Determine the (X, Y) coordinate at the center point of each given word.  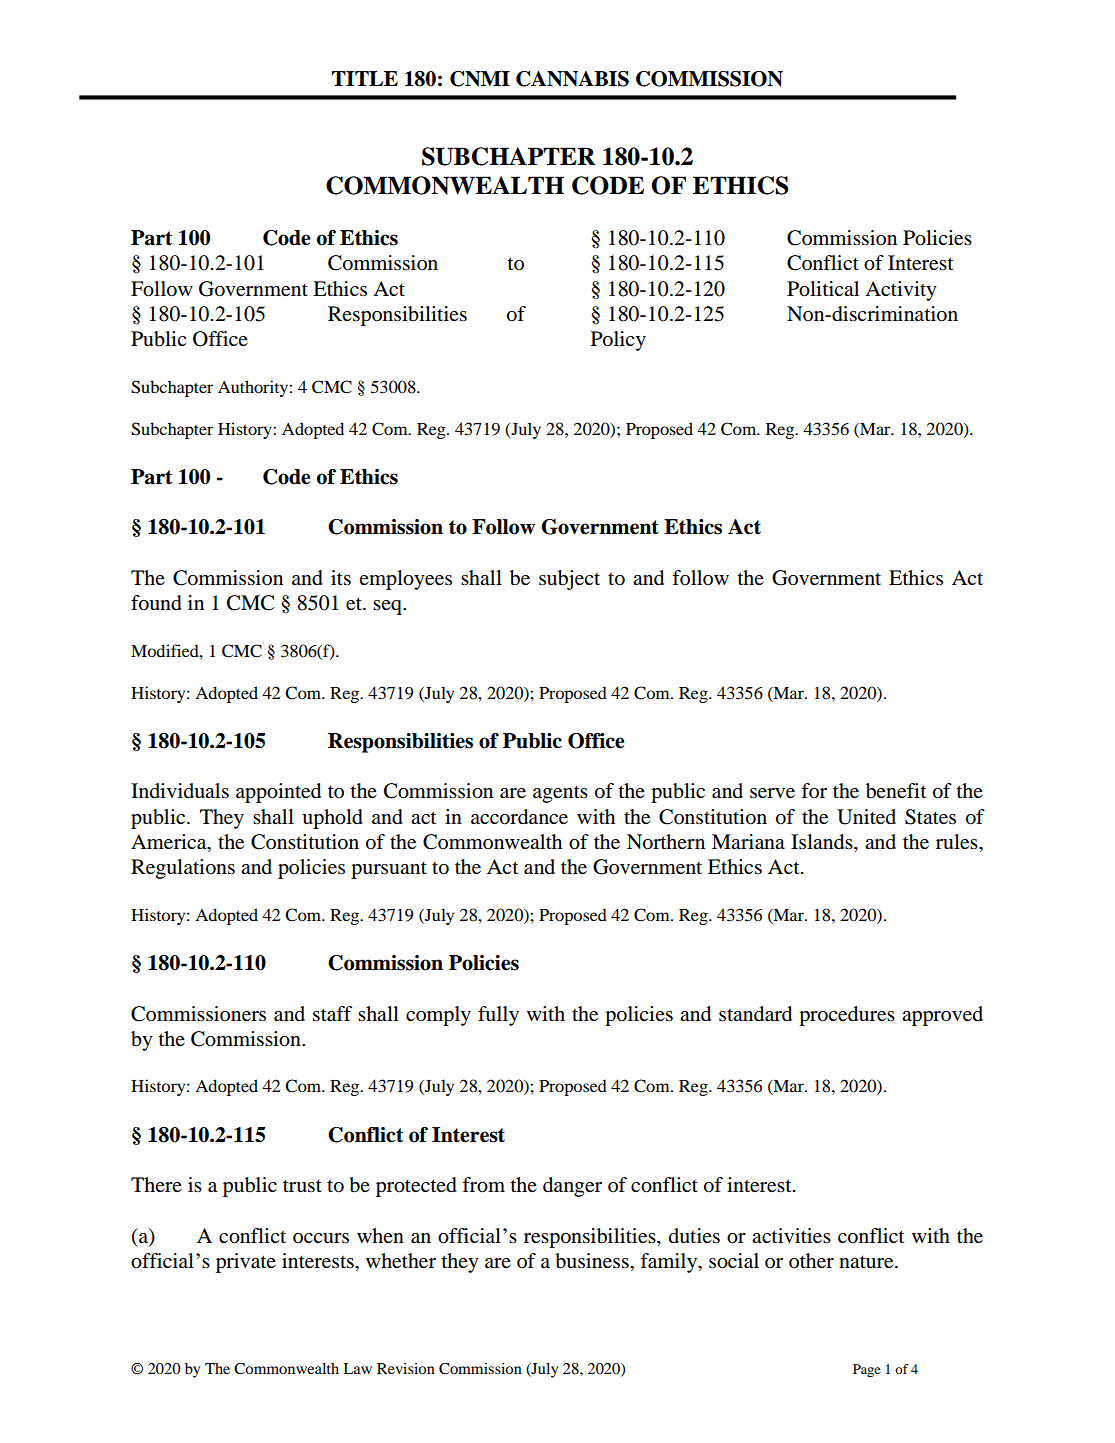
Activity (901, 291)
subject (569, 580)
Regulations (183, 869)
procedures (847, 1016)
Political (823, 289)
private (246, 1263)
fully (498, 1016)
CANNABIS (572, 79)
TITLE (365, 78)
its (341, 578)
